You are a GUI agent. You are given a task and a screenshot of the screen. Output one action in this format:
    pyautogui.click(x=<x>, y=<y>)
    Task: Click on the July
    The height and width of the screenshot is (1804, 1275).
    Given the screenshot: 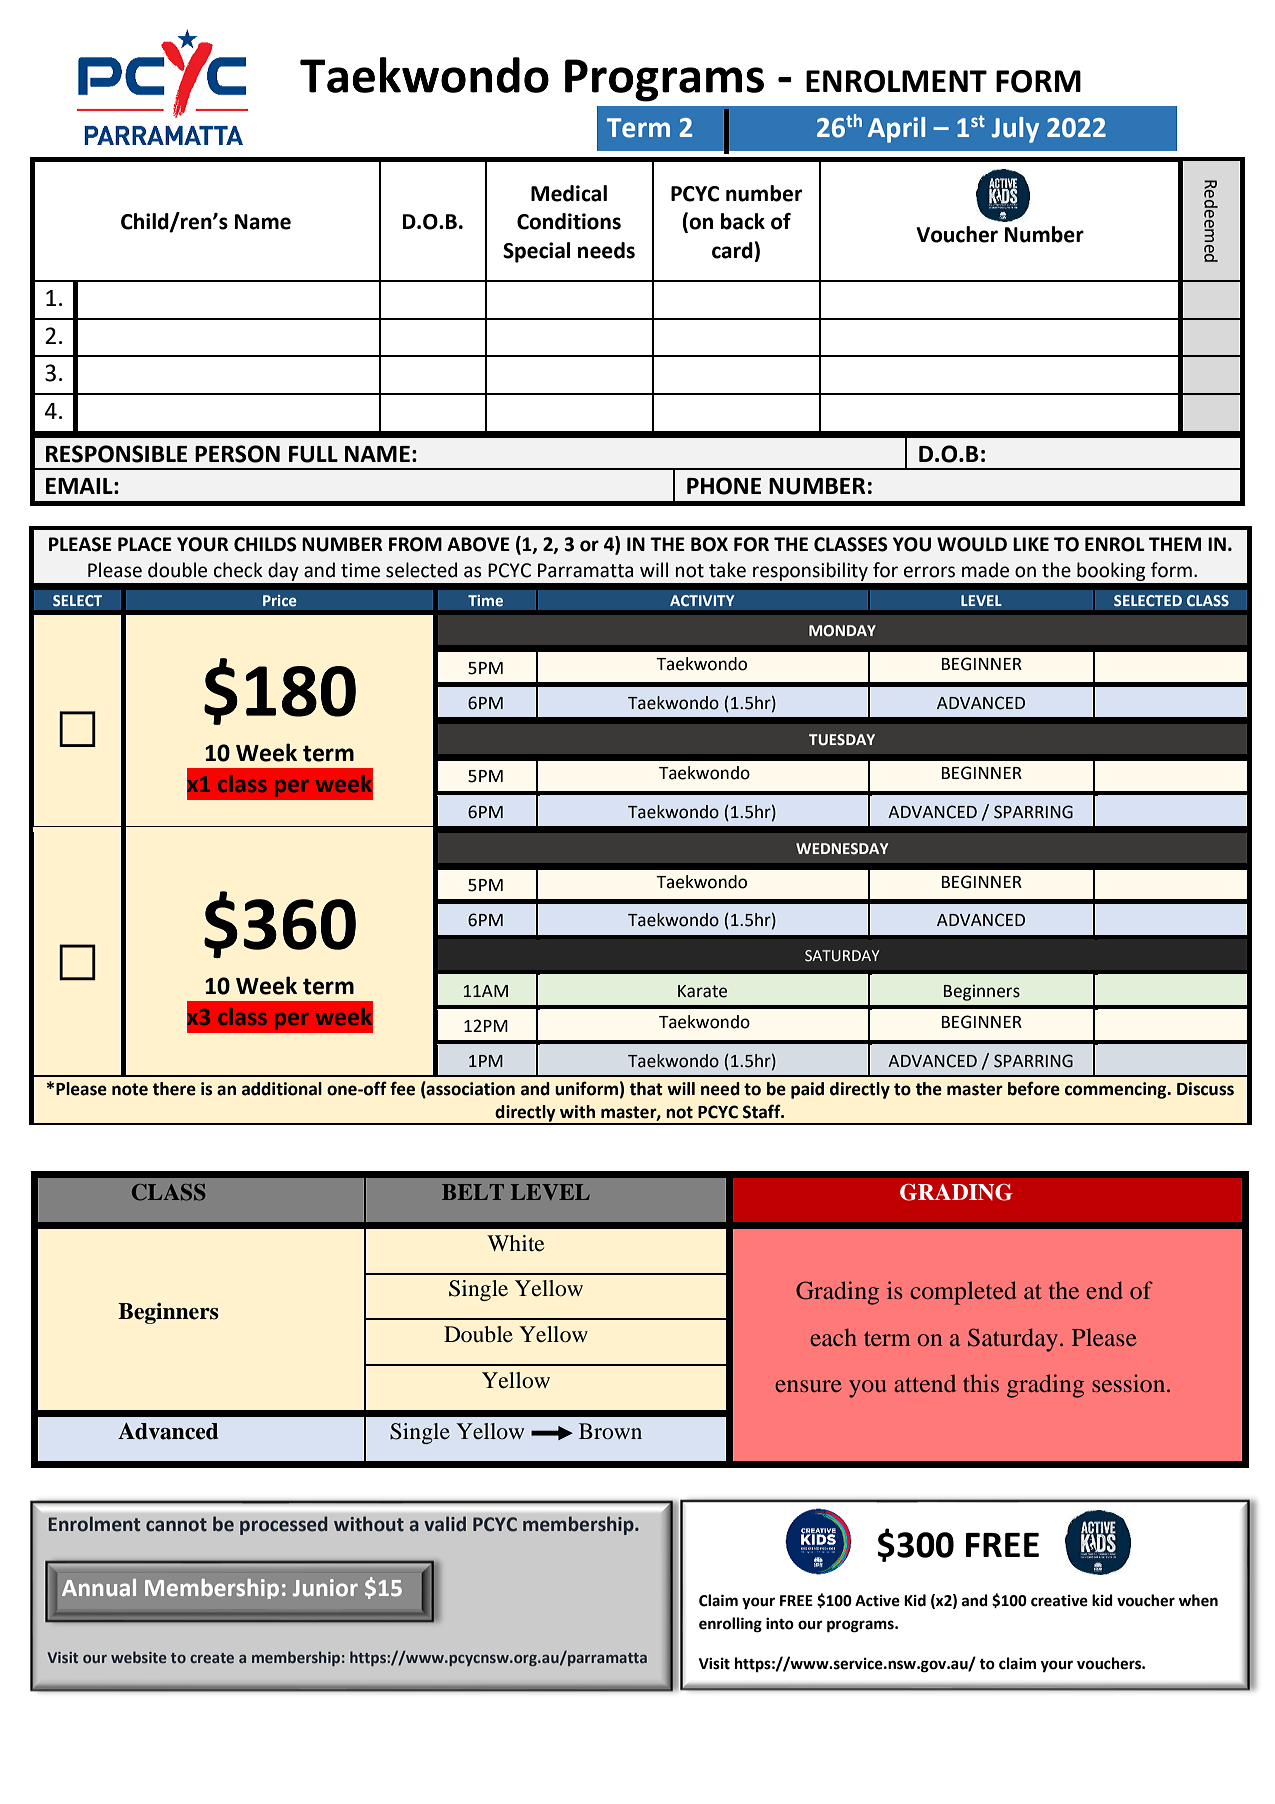 What is the action you would take?
    pyautogui.click(x=1015, y=130)
